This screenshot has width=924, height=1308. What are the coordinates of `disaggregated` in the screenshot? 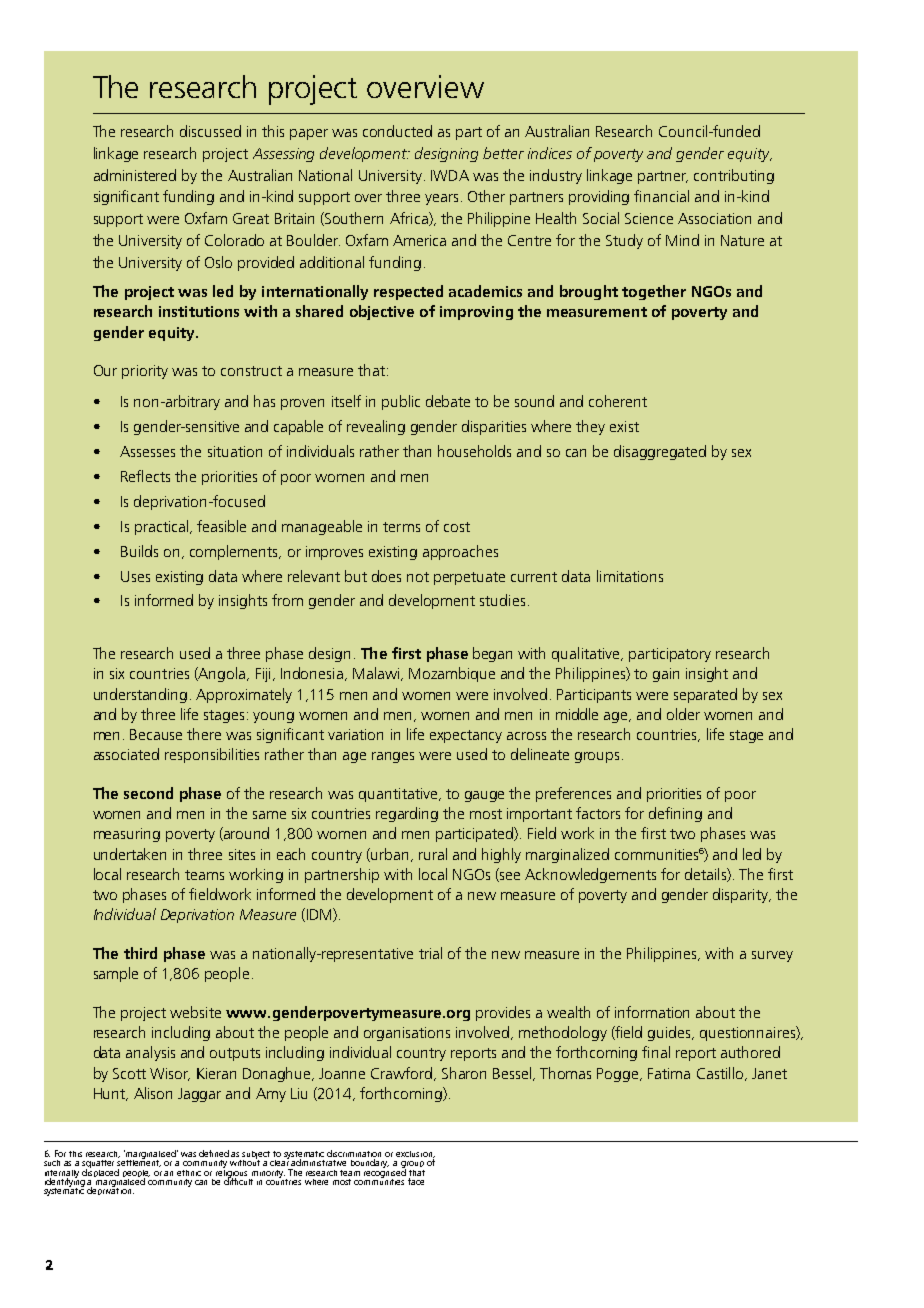 It's located at (660, 452).
